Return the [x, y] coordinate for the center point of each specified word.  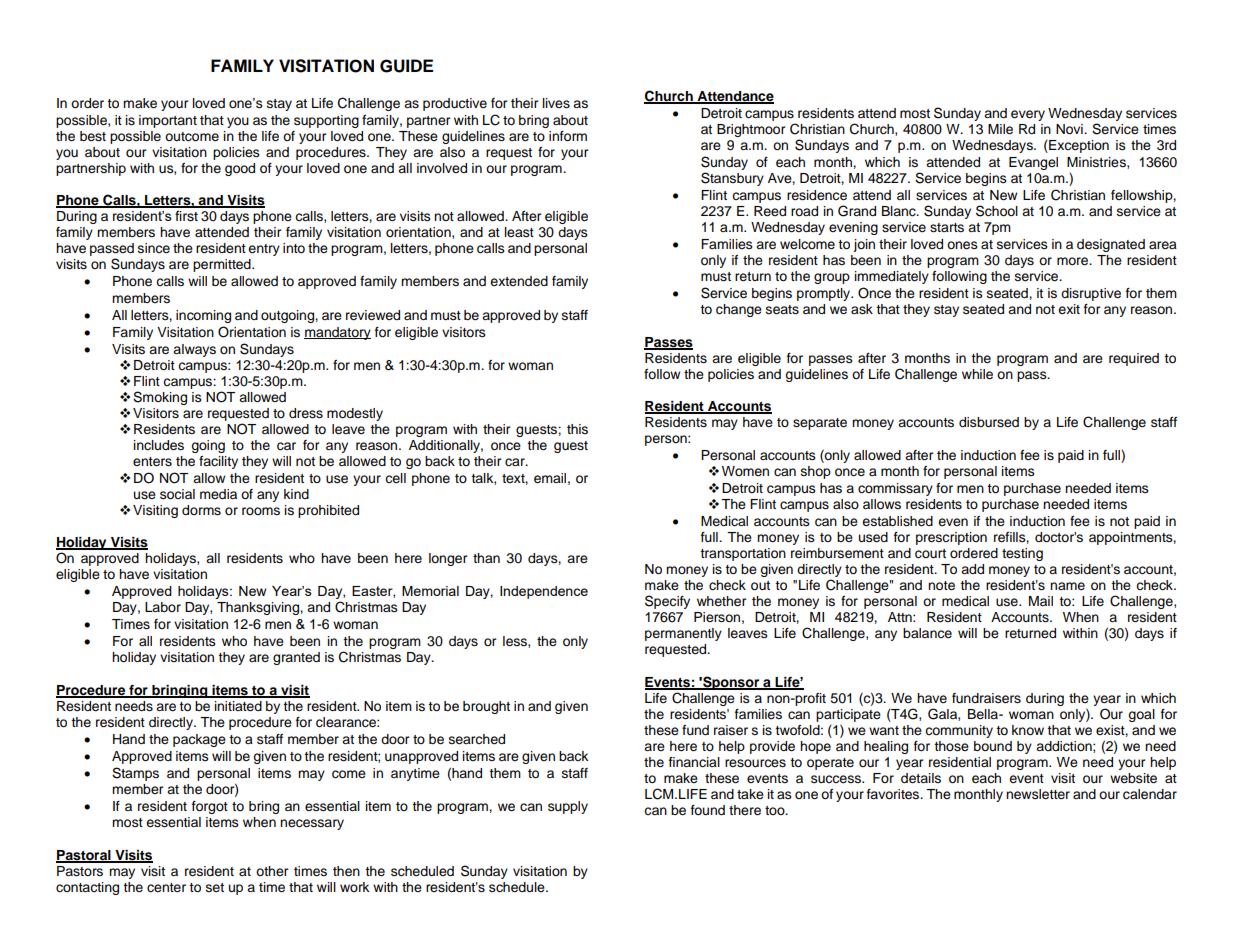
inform [568, 136]
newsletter [1038, 794]
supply [568, 807]
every [1028, 115]
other [272, 871]
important [168, 121]
